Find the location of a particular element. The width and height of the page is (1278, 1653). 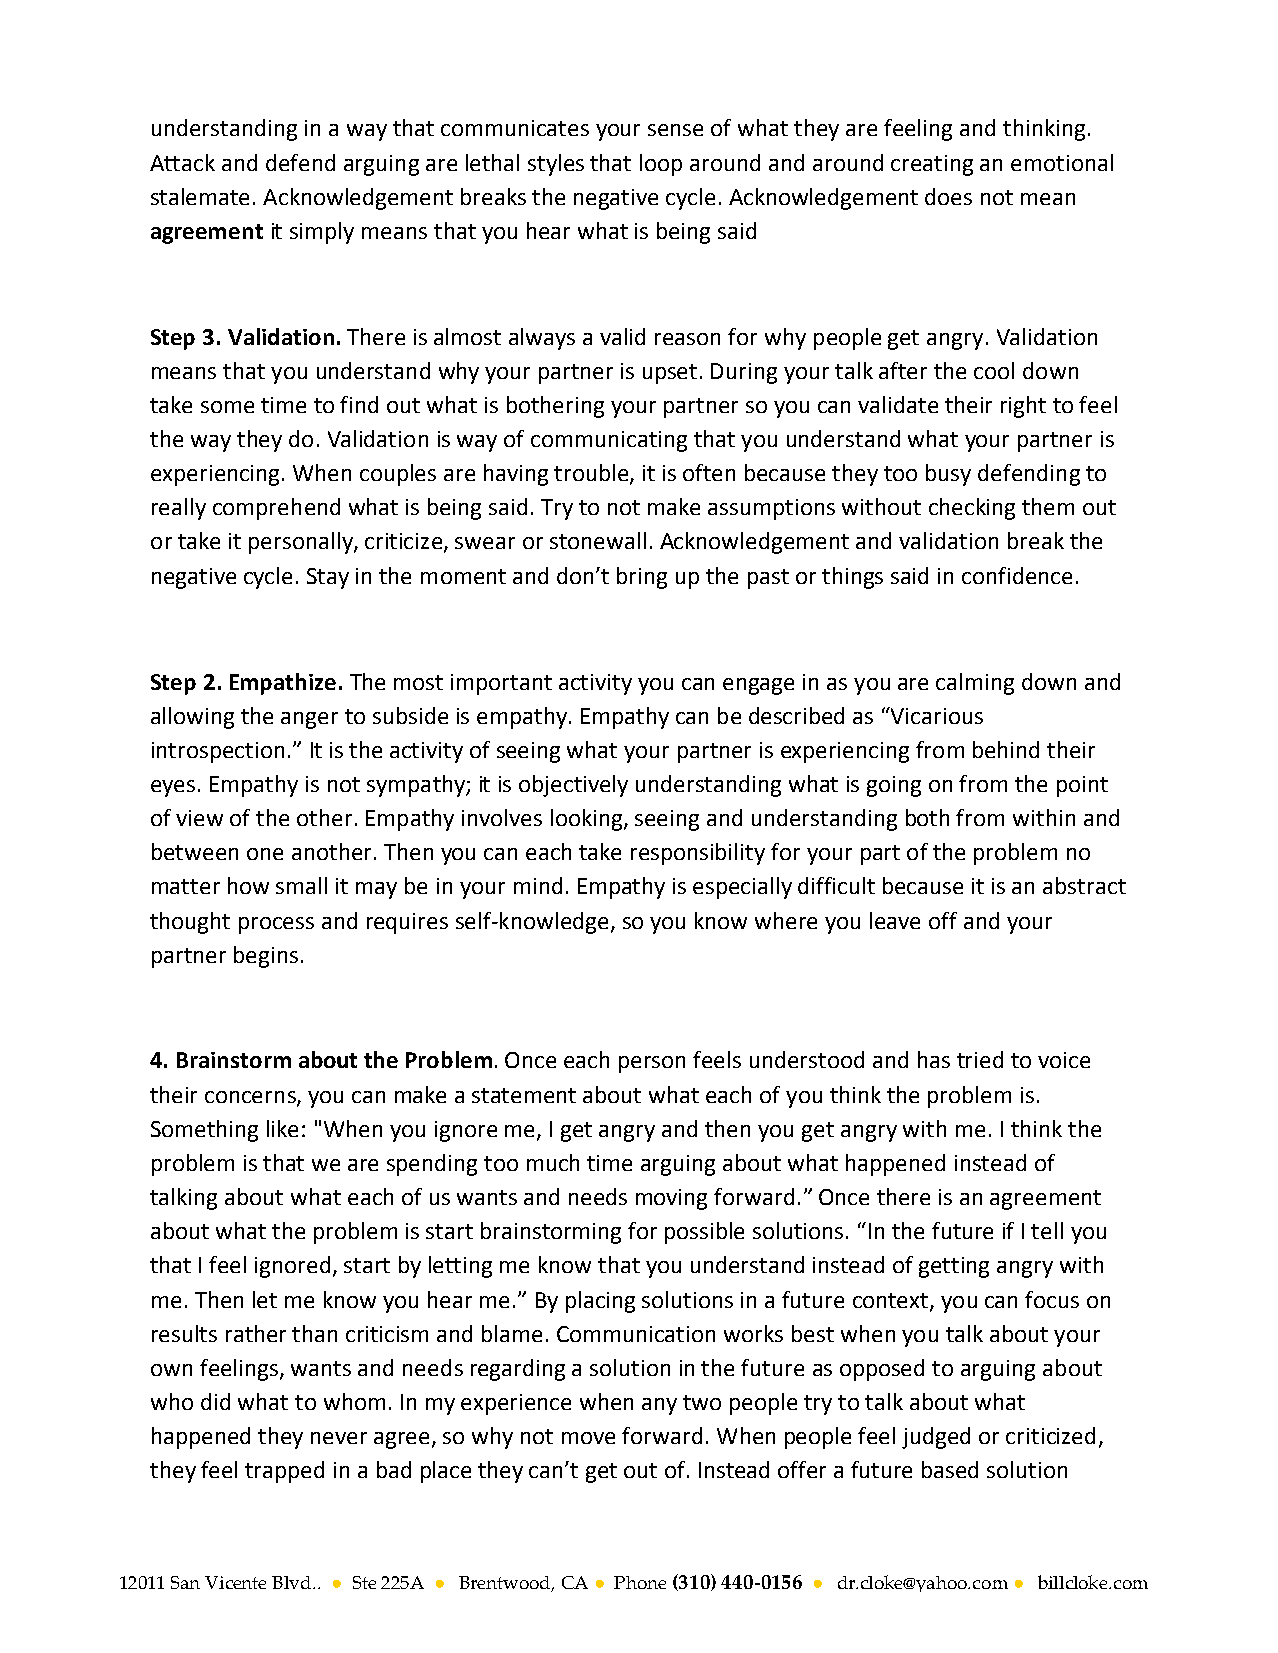

simply is located at coordinates (322, 233).
